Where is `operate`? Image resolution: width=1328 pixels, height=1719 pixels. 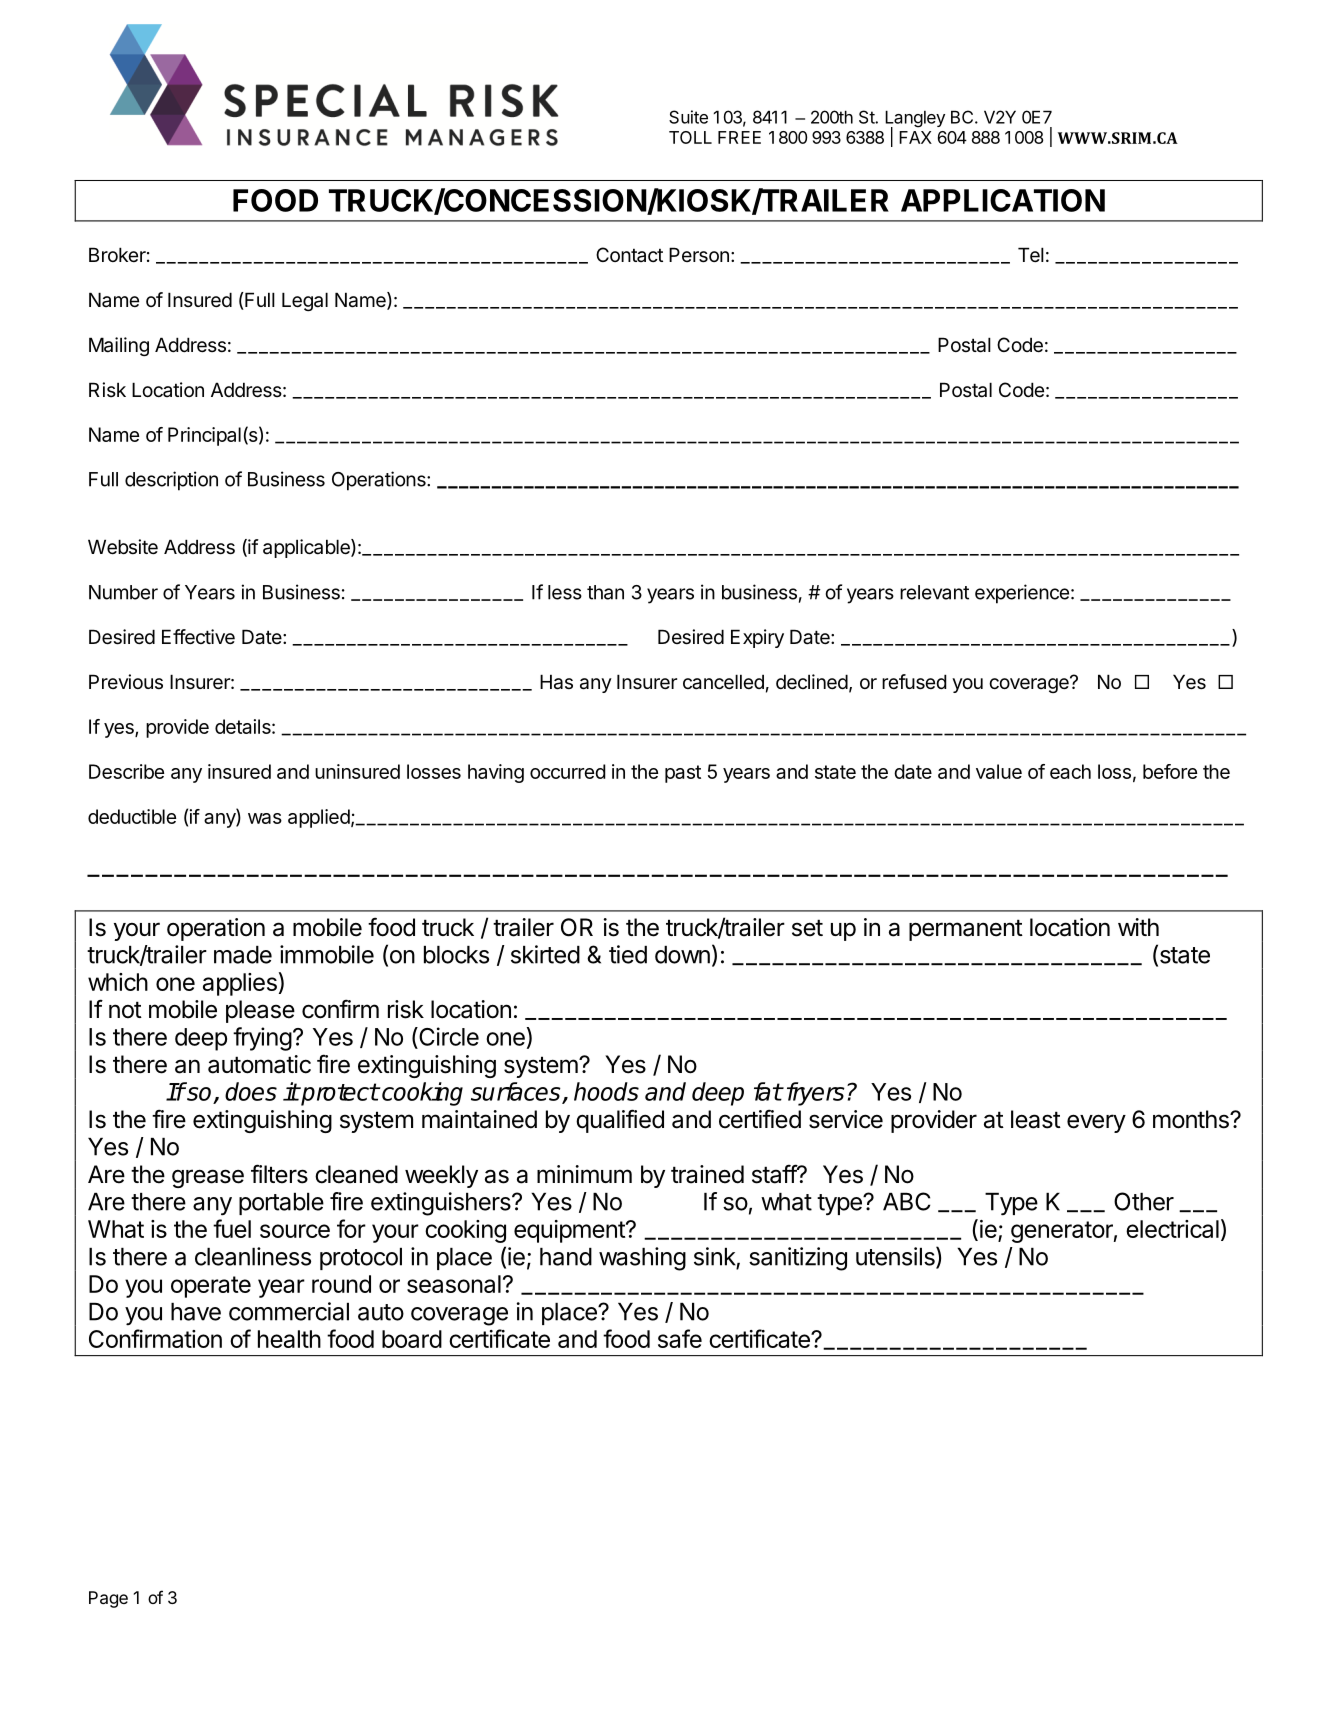 operate is located at coordinates (211, 1287).
